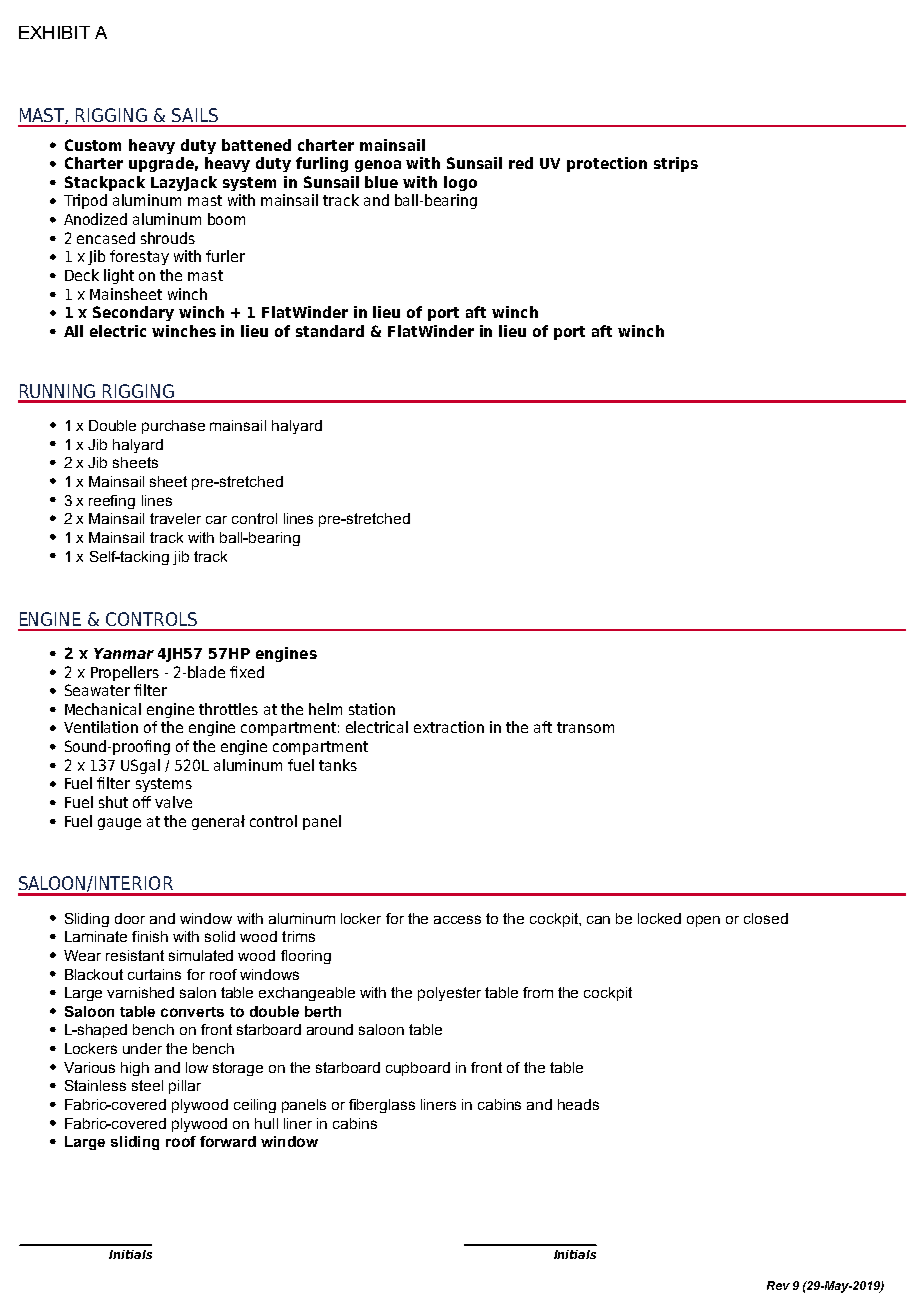 The height and width of the image is (1308, 924). Describe the element at coordinates (97, 690) in the image. I see `Seawater` at that location.
